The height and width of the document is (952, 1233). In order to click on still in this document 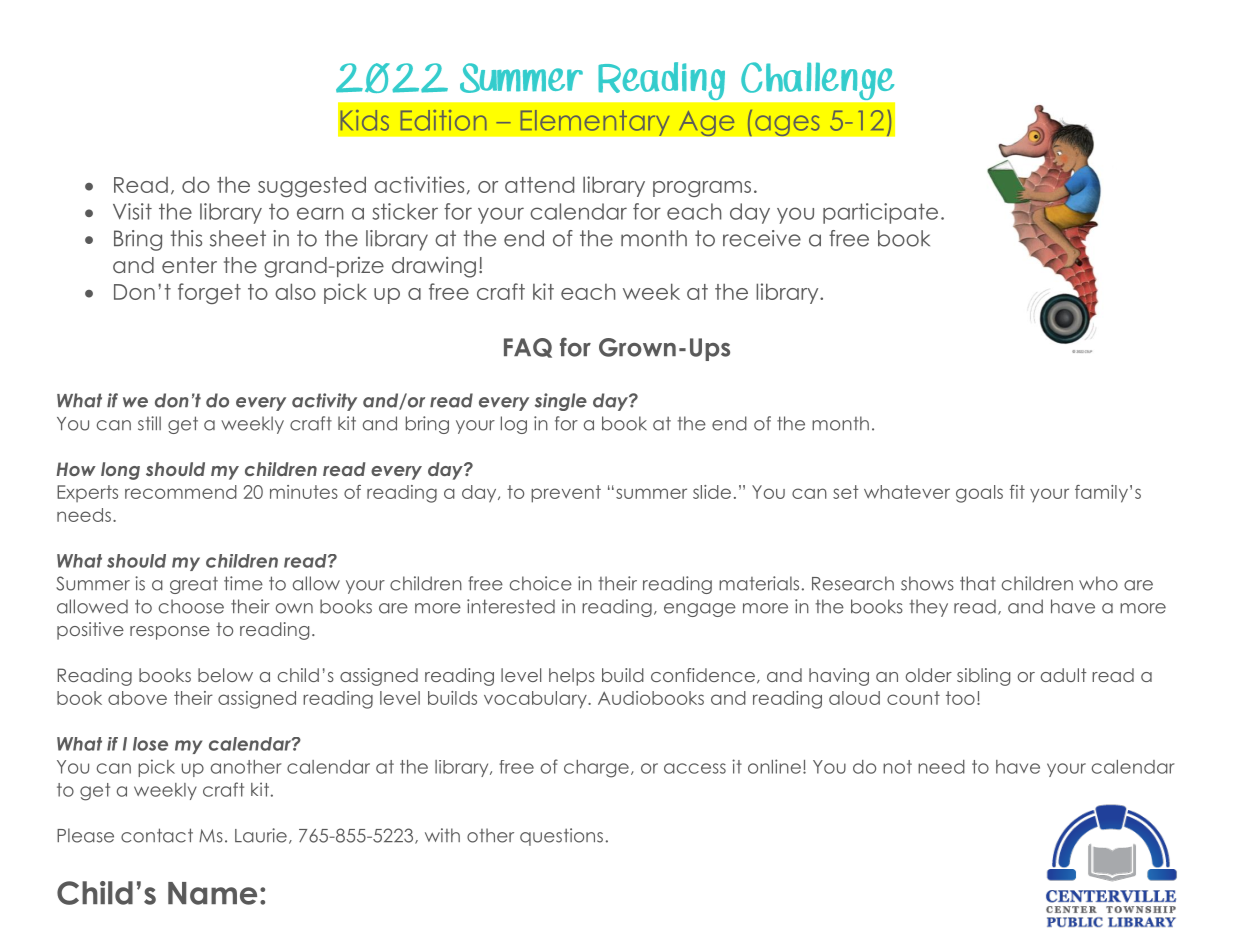, I will do `click(149, 423)`.
